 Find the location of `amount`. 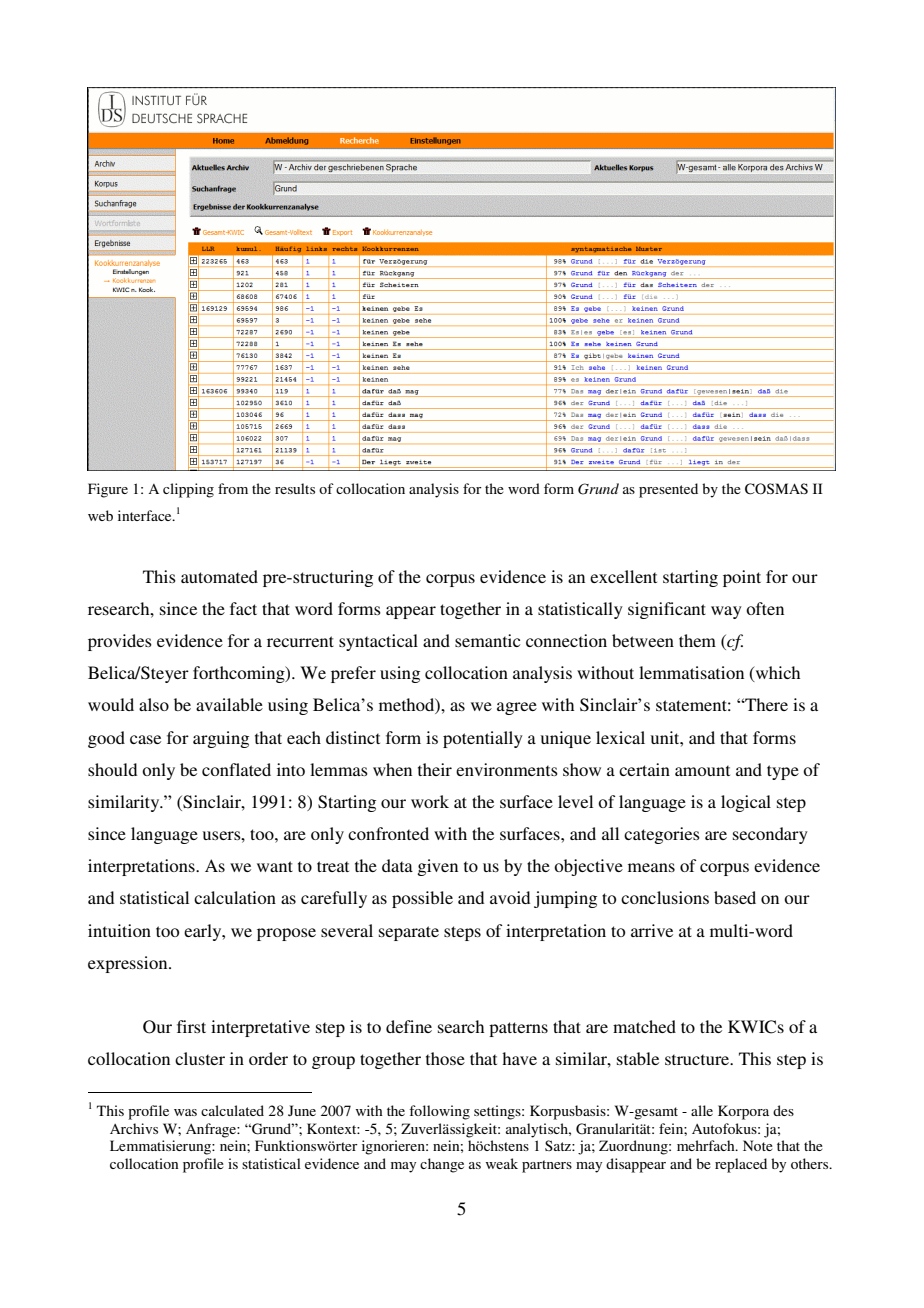

amount is located at coordinates (702, 770).
